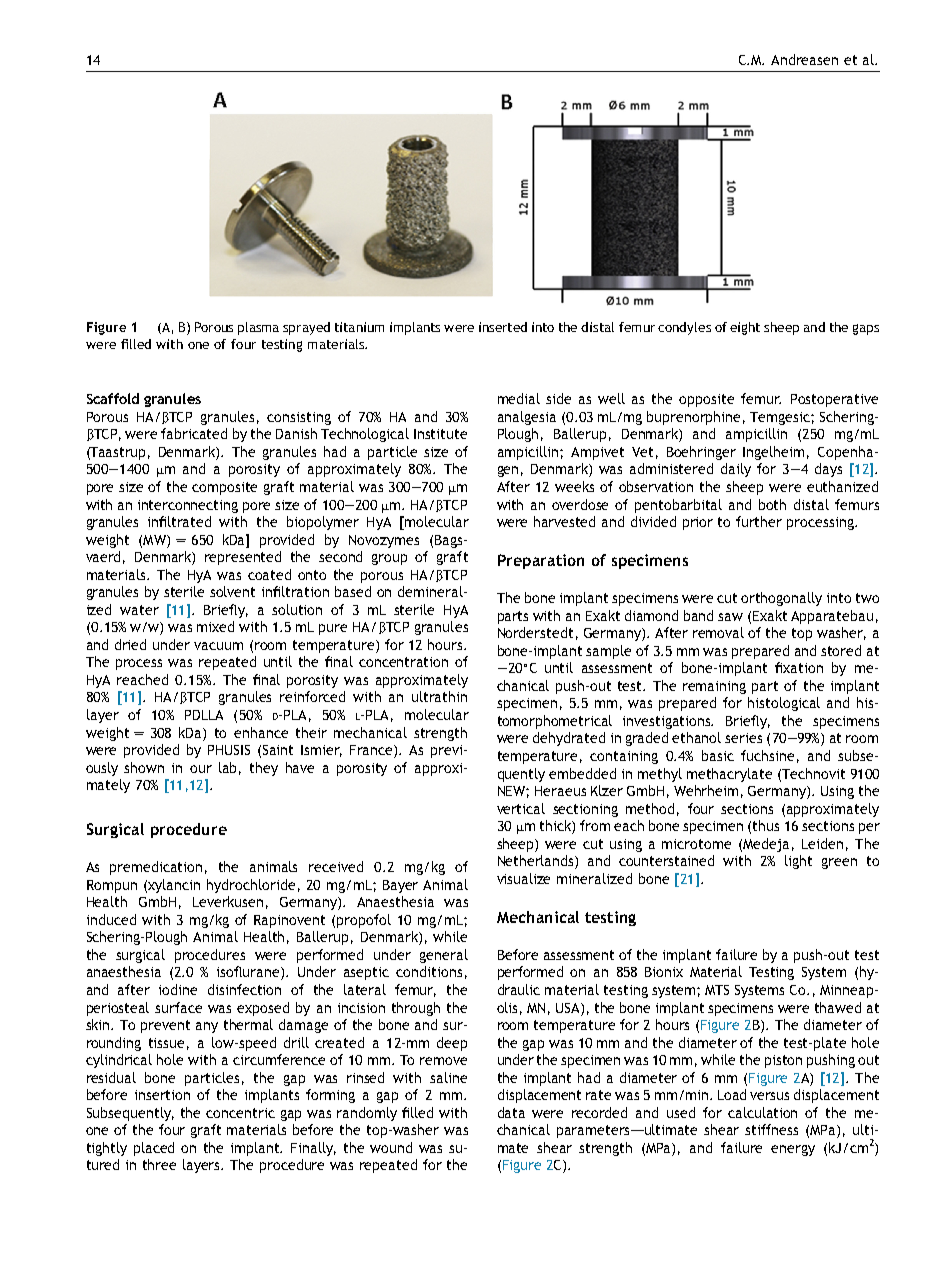 Image resolution: width=952 pixels, height=1270 pixels. What do you see at coordinates (503, 327) in the page?
I see `inserted` at bounding box center [503, 327].
